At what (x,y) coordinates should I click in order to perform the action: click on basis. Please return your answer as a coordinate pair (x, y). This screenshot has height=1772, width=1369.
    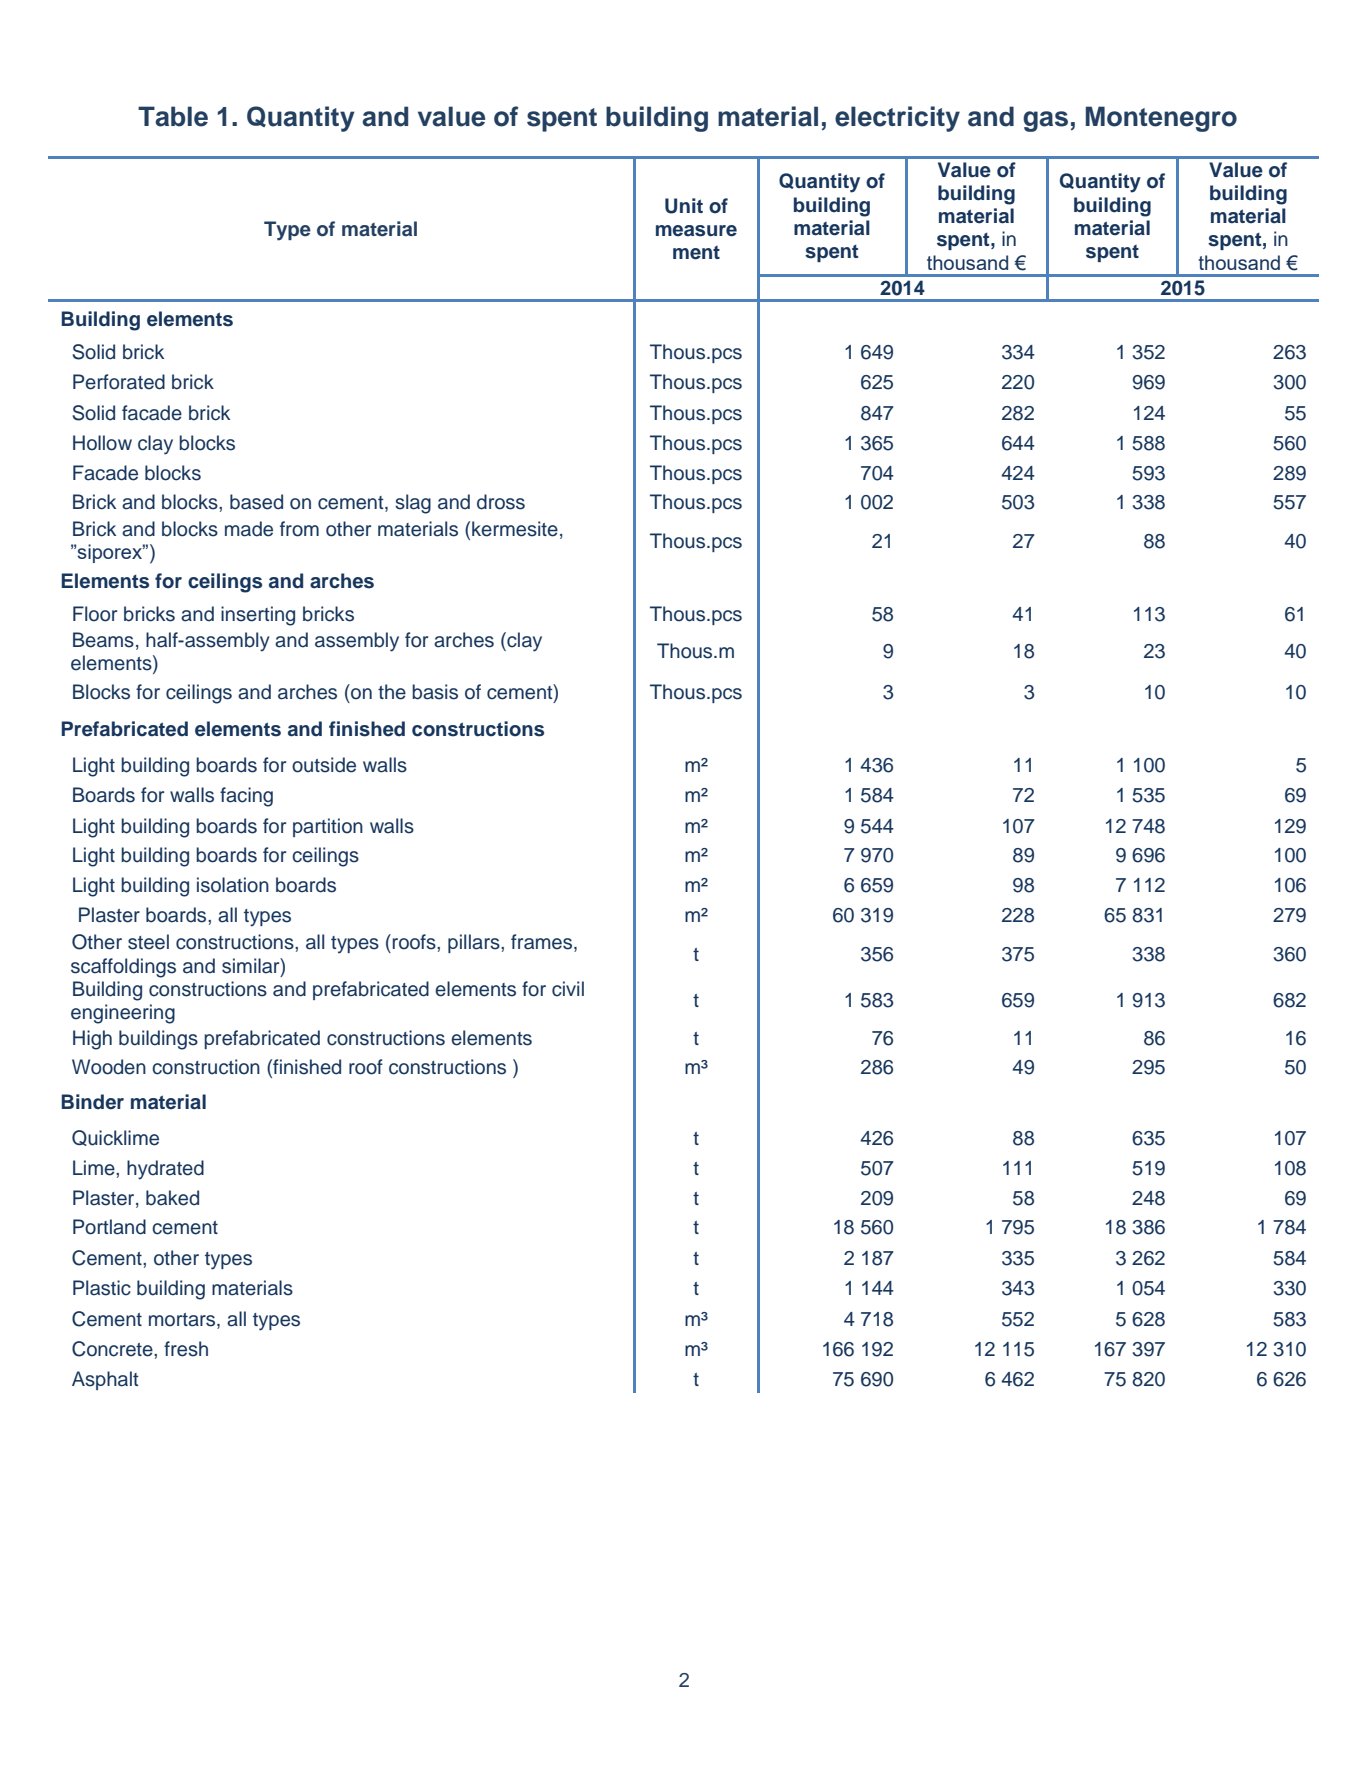
    Looking at the image, I should click on (435, 692).
